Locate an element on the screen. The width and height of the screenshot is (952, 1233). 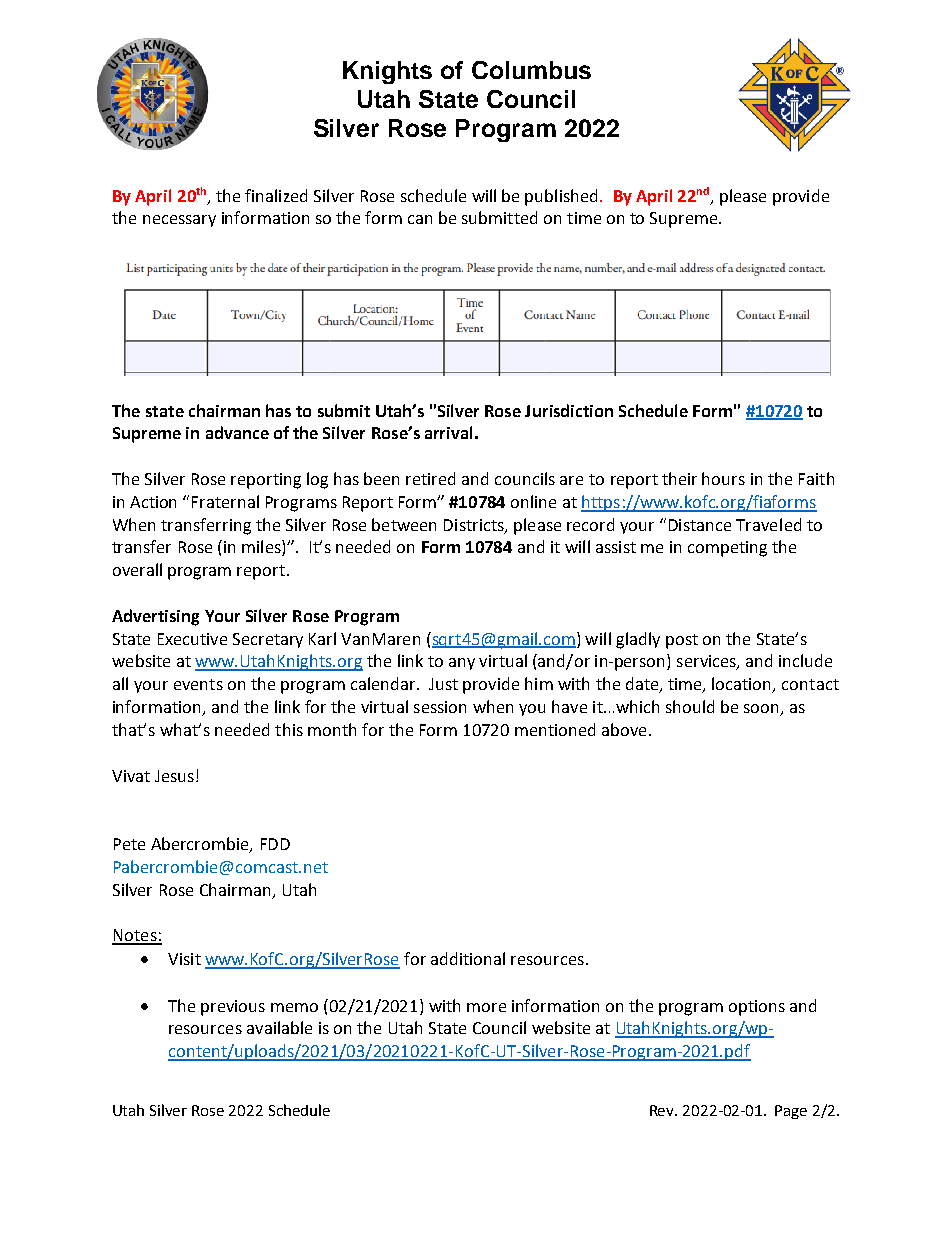
additional is located at coordinates (468, 958).
